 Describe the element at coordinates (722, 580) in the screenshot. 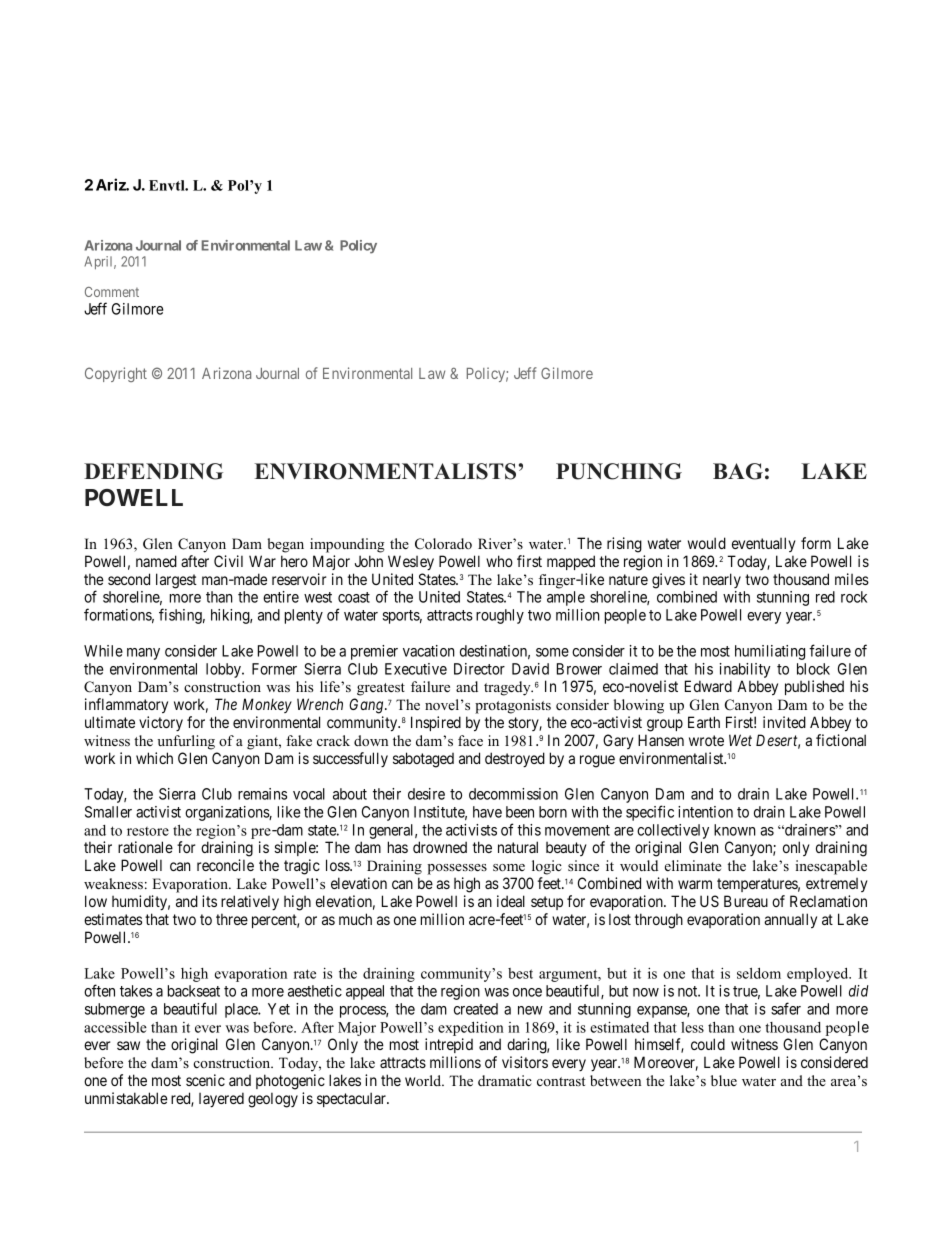

I see `nearly` at that location.
